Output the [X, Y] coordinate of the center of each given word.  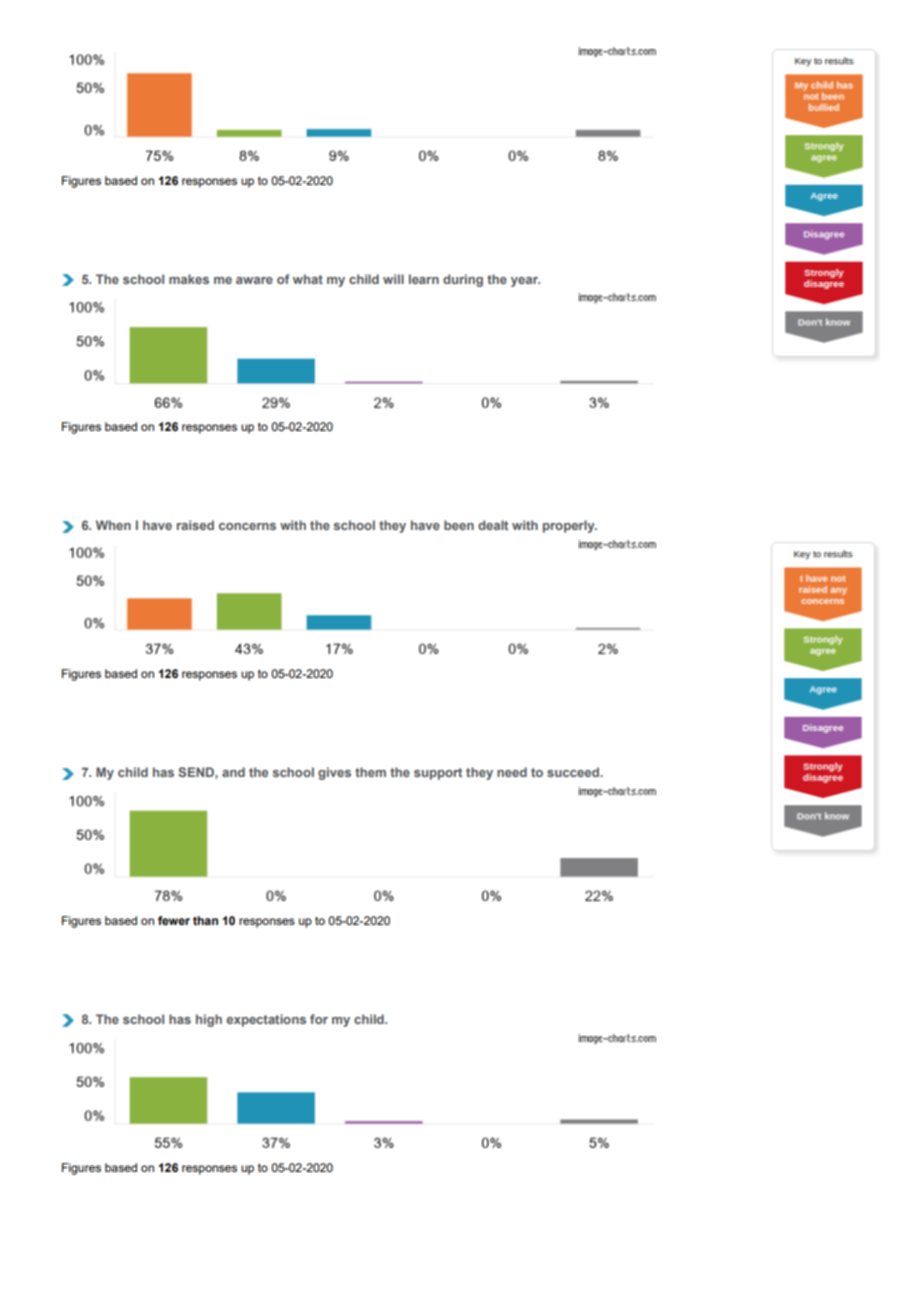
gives [334, 773]
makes [189, 279]
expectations [266, 1020]
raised [195, 525]
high [209, 1020]
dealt [493, 525]
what [308, 279]
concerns [247, 526]
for [319, 1019]
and [233, 772]
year [525, 282]
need [512, 772]
